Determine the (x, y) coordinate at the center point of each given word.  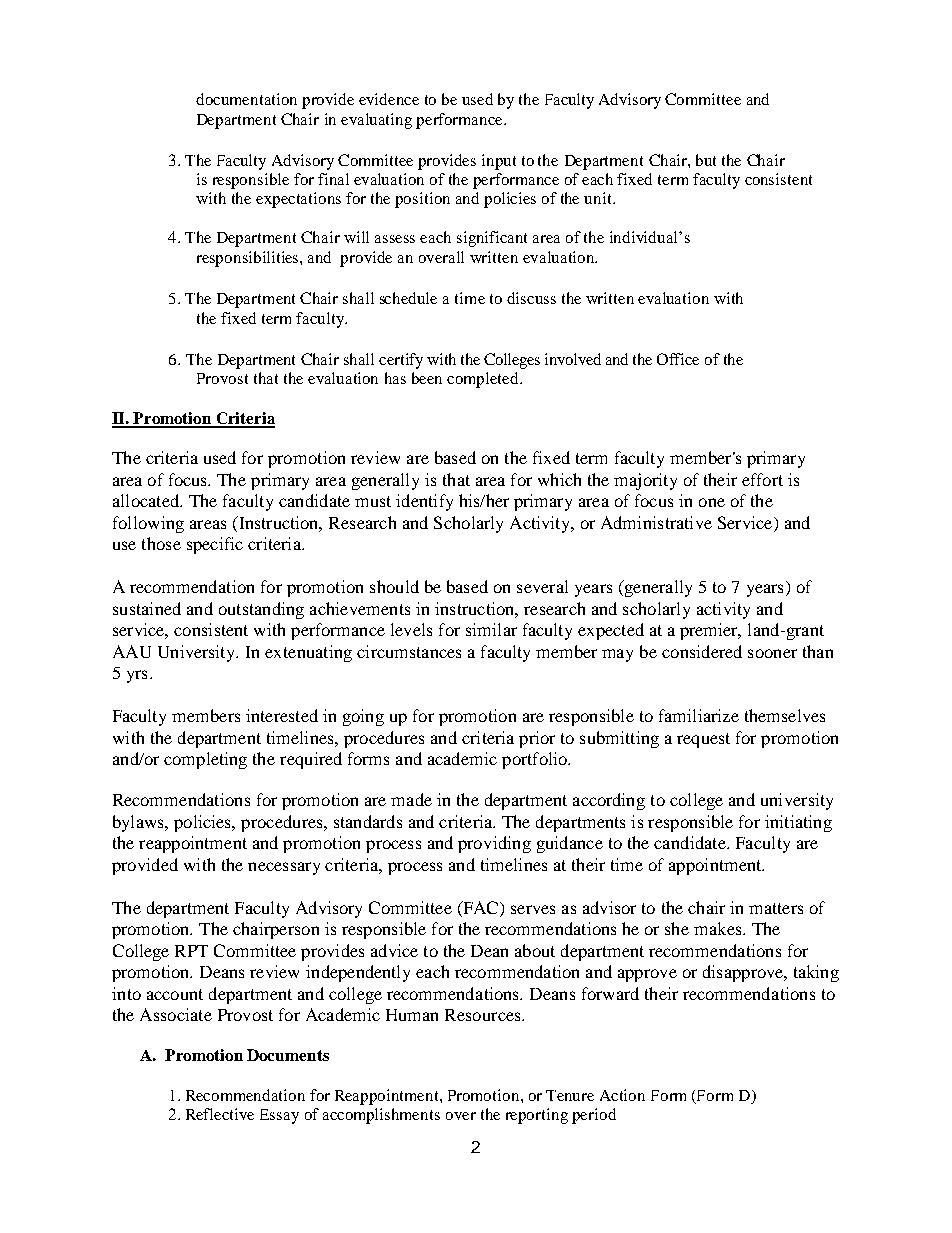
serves (533, 909)
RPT (191, 951)
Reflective (220, 1114)
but (706, 160)
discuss (531, 298)
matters (776, 908)
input (499, 162)
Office (678, 359)
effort (762, 479)
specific (215, 545)
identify (424, 502)
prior (537, 739)
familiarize (699, 715)
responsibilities (249, 259)
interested (282, 715)
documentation (246, 99)
